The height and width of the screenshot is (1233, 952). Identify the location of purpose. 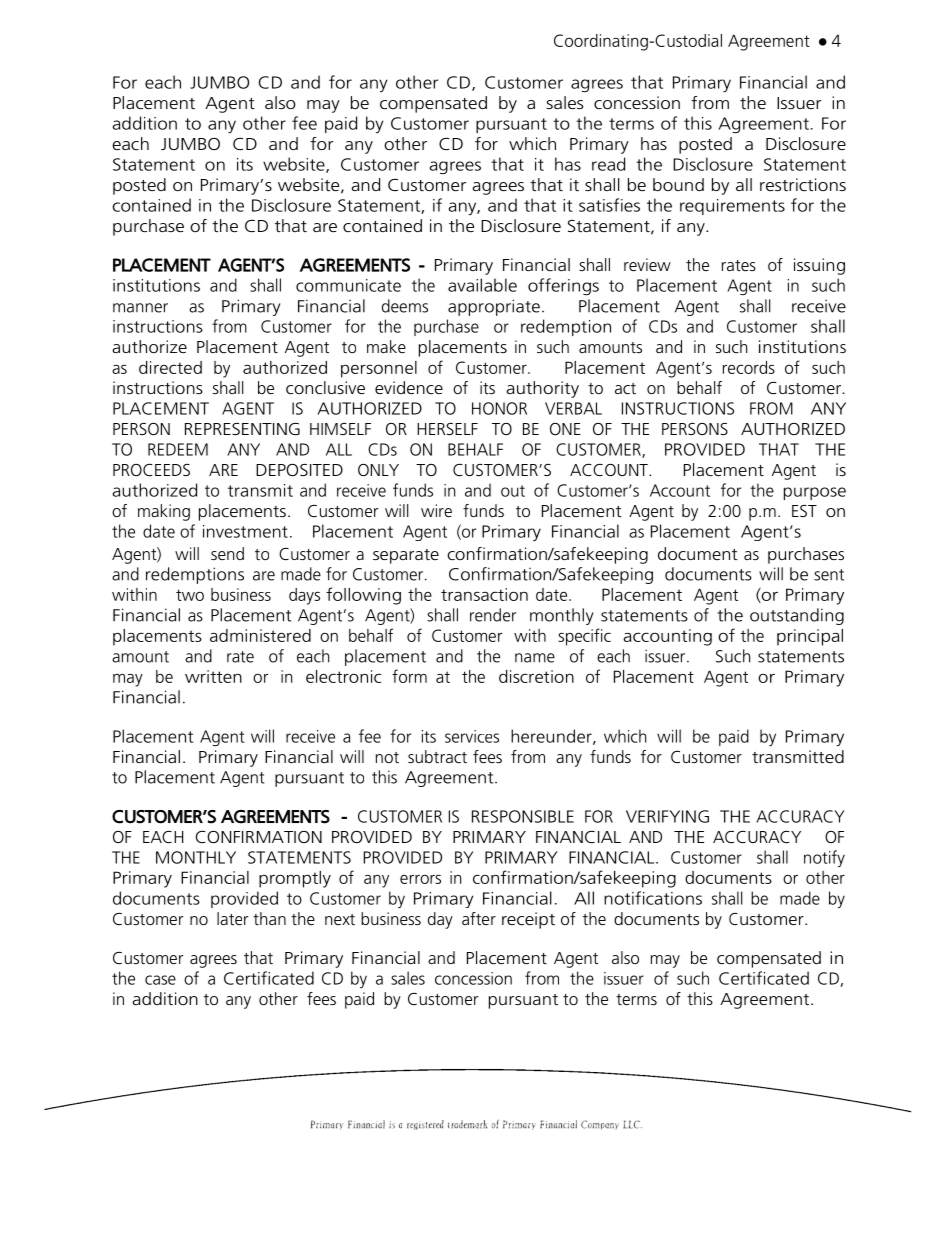
(815, 493).
